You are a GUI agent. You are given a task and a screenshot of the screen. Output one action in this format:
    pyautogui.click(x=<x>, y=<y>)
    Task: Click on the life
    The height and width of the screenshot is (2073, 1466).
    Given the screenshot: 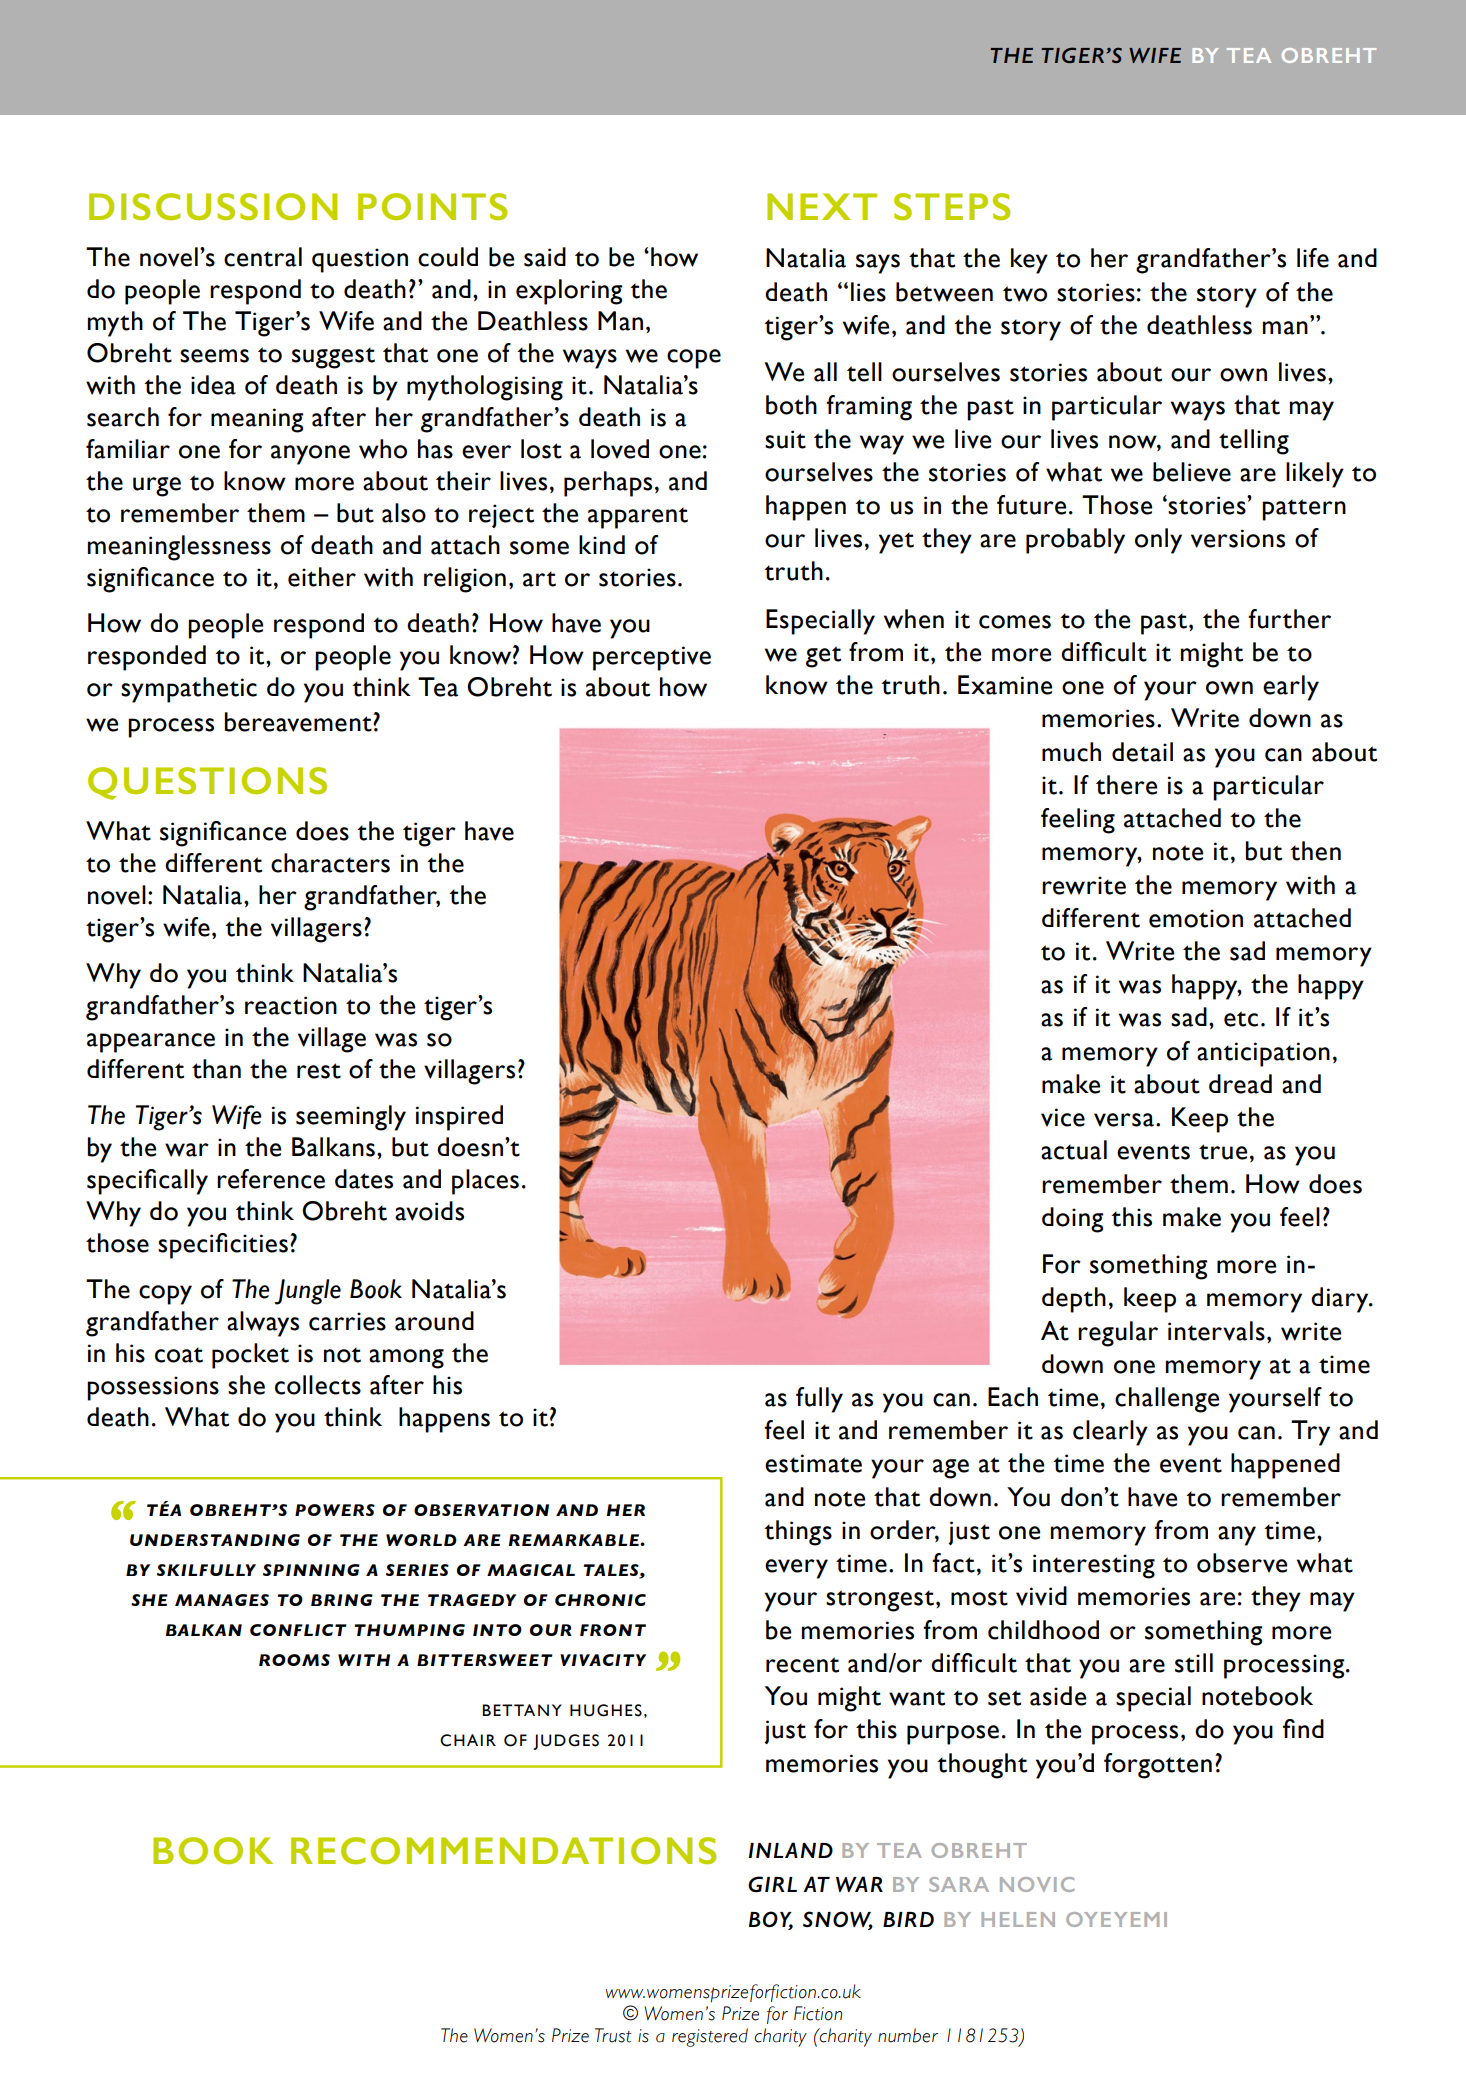 What is the action you would take?
    pyautogui.click(x=1313, y=258)
